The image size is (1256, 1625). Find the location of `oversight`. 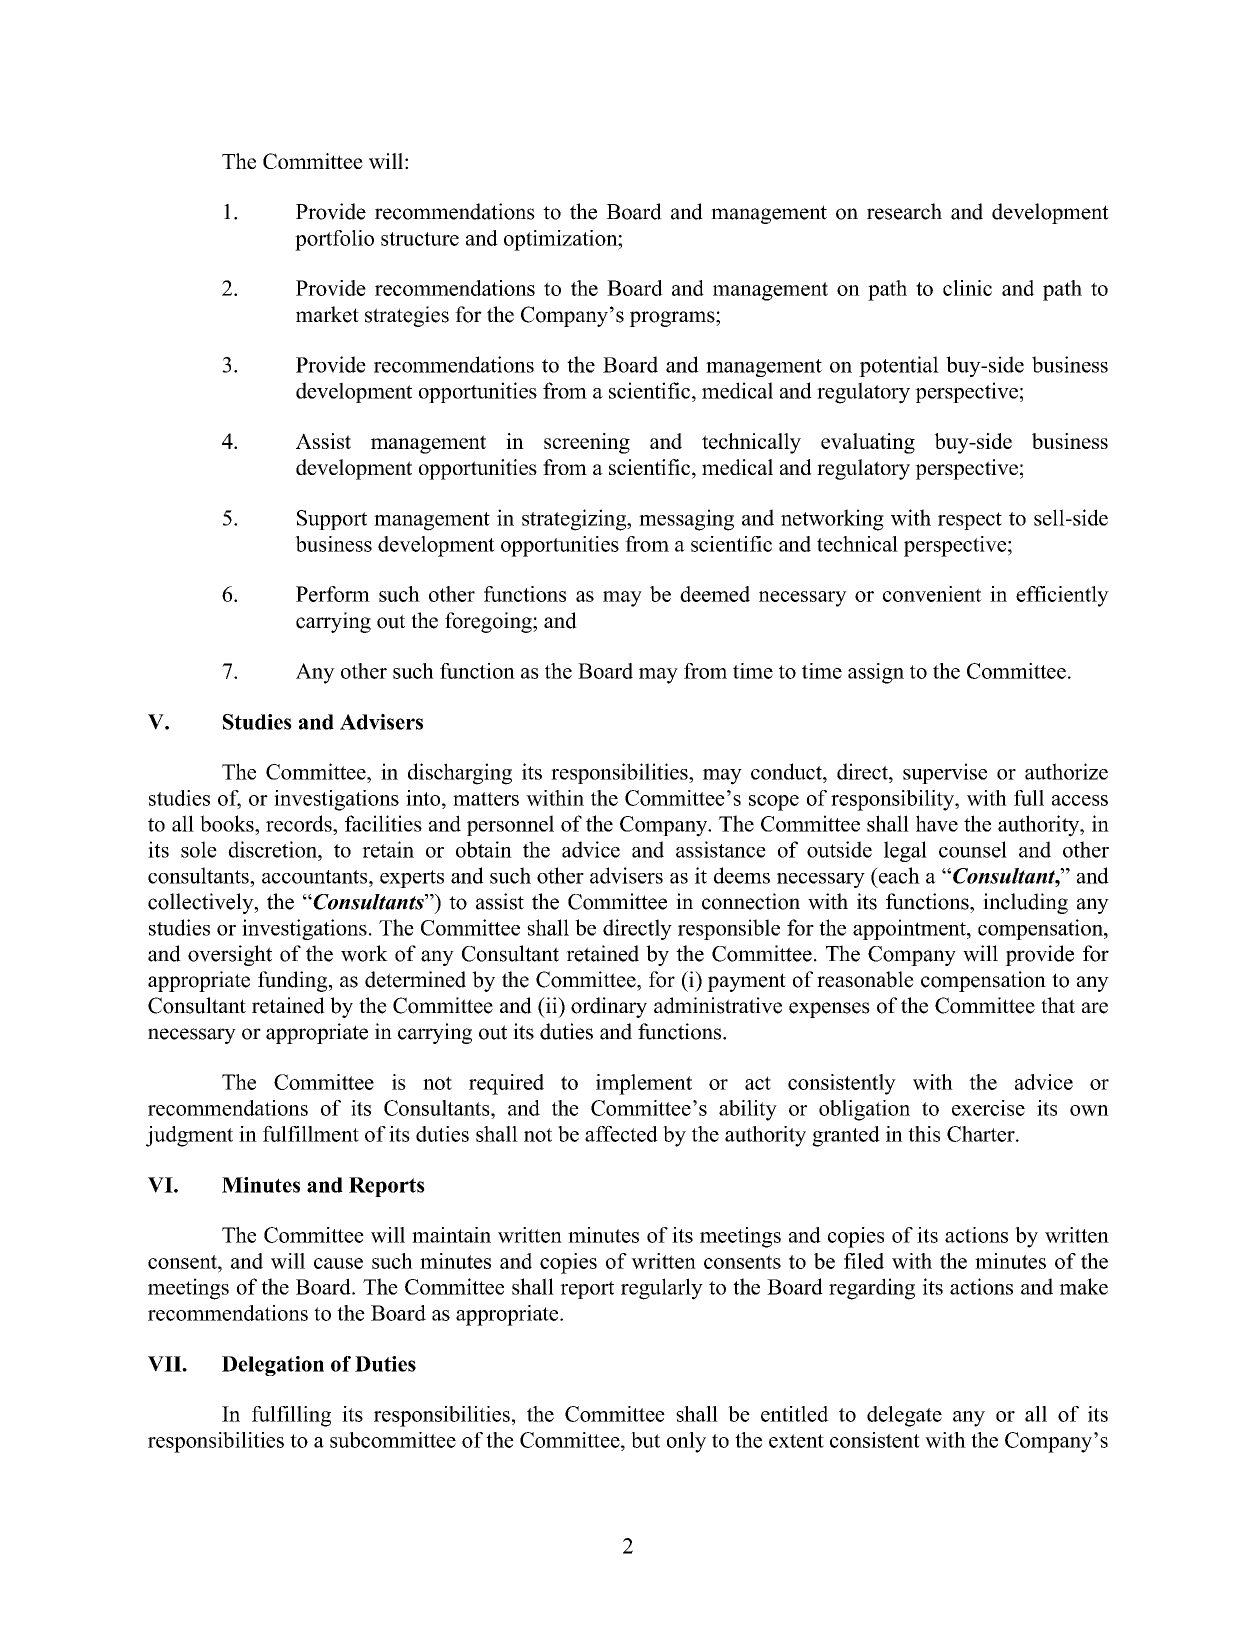

oversight is located at coordinates (230, 955).
